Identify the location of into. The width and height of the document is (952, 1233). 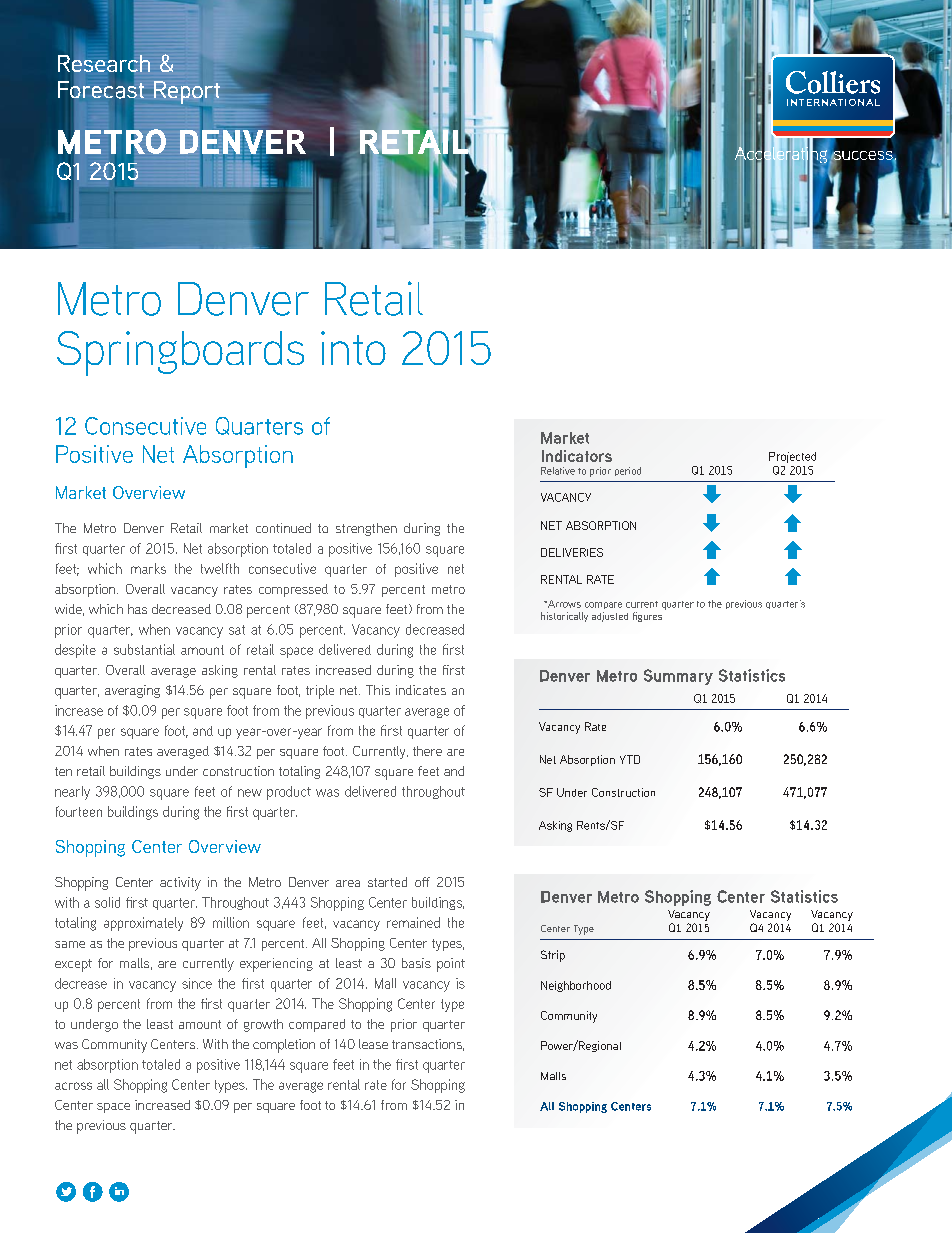
(353, 348).
